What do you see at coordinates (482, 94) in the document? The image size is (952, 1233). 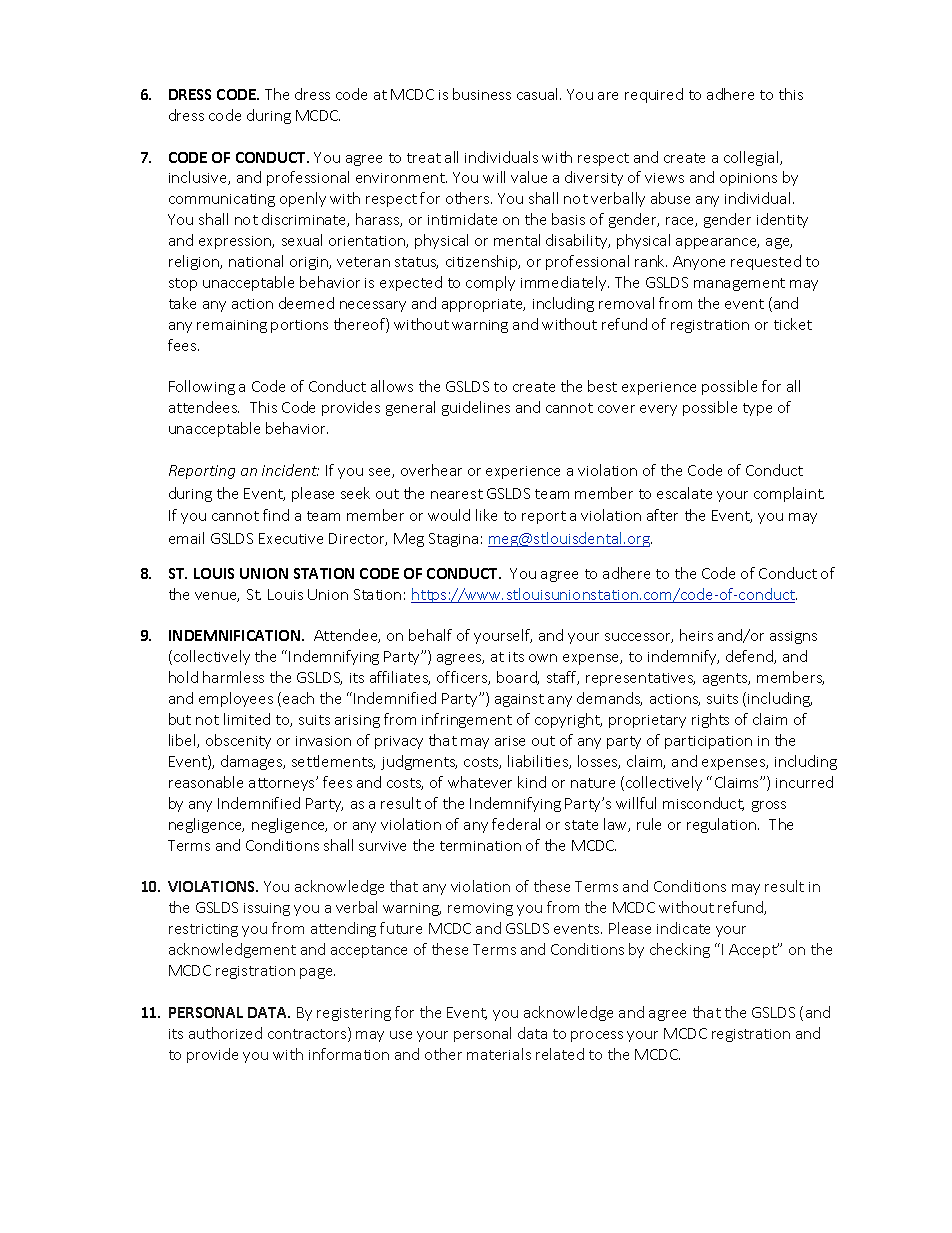 I see `business` at bounding box center [482, 94].
